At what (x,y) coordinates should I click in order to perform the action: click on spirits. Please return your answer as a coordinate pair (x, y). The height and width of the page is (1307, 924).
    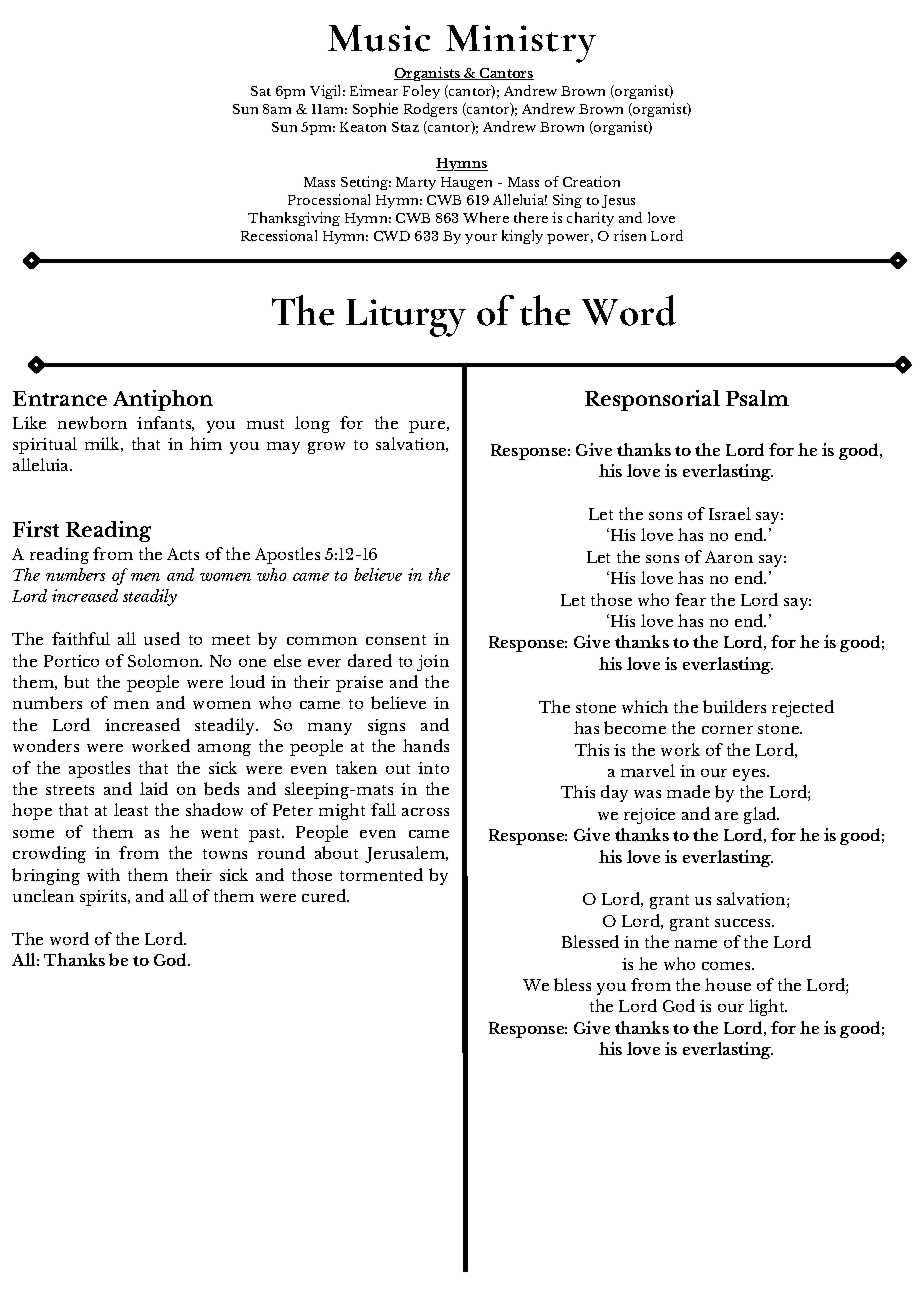
    Looking at the image, I should click on (104, 898).
